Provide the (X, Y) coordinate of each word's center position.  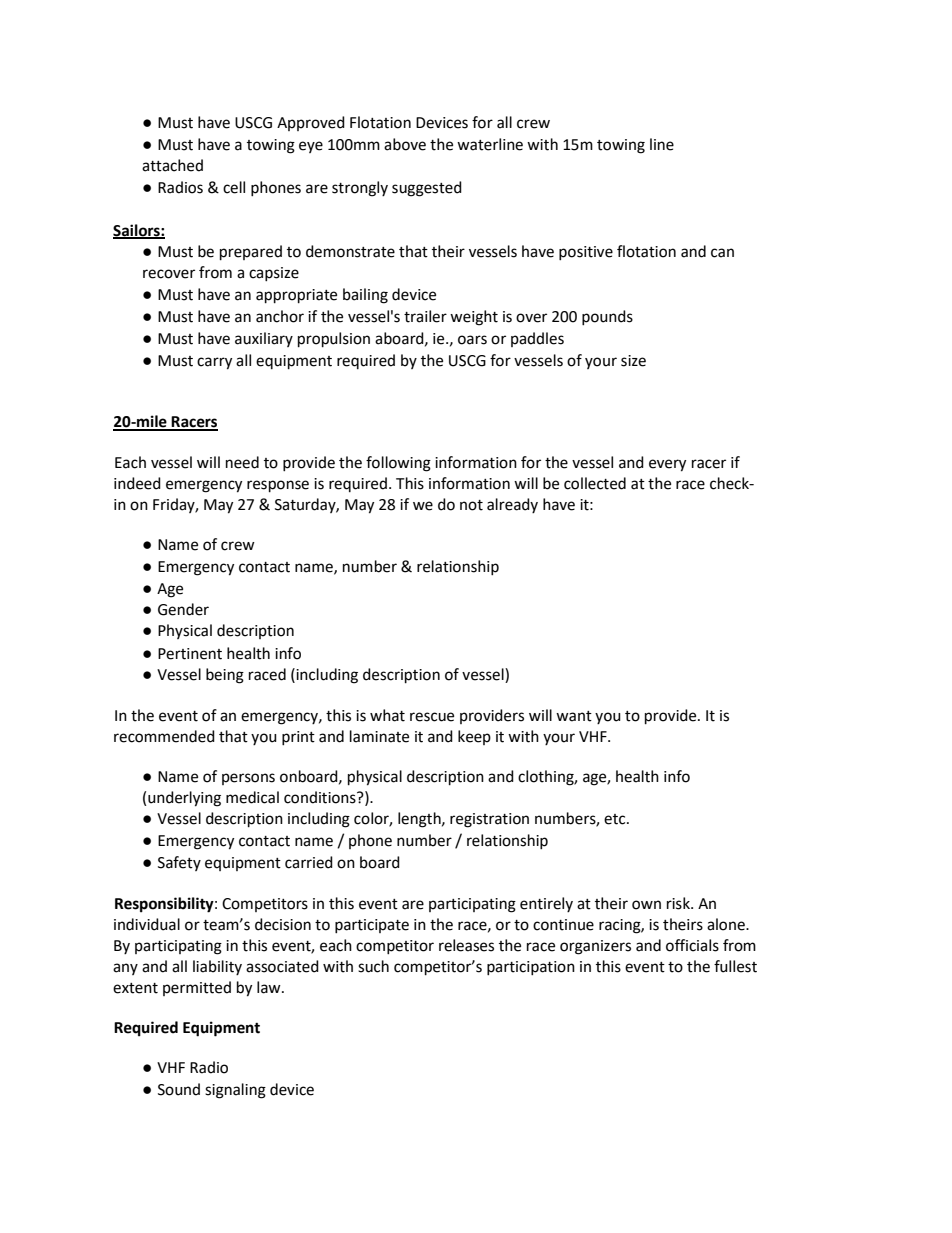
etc (616, 819)
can (722, 253)
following (398, 464)
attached (172, 165)
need (242, 462)
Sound (179, 1089)
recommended (164, 736)
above (405, 144)
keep (474, 737)
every (667, 465)
